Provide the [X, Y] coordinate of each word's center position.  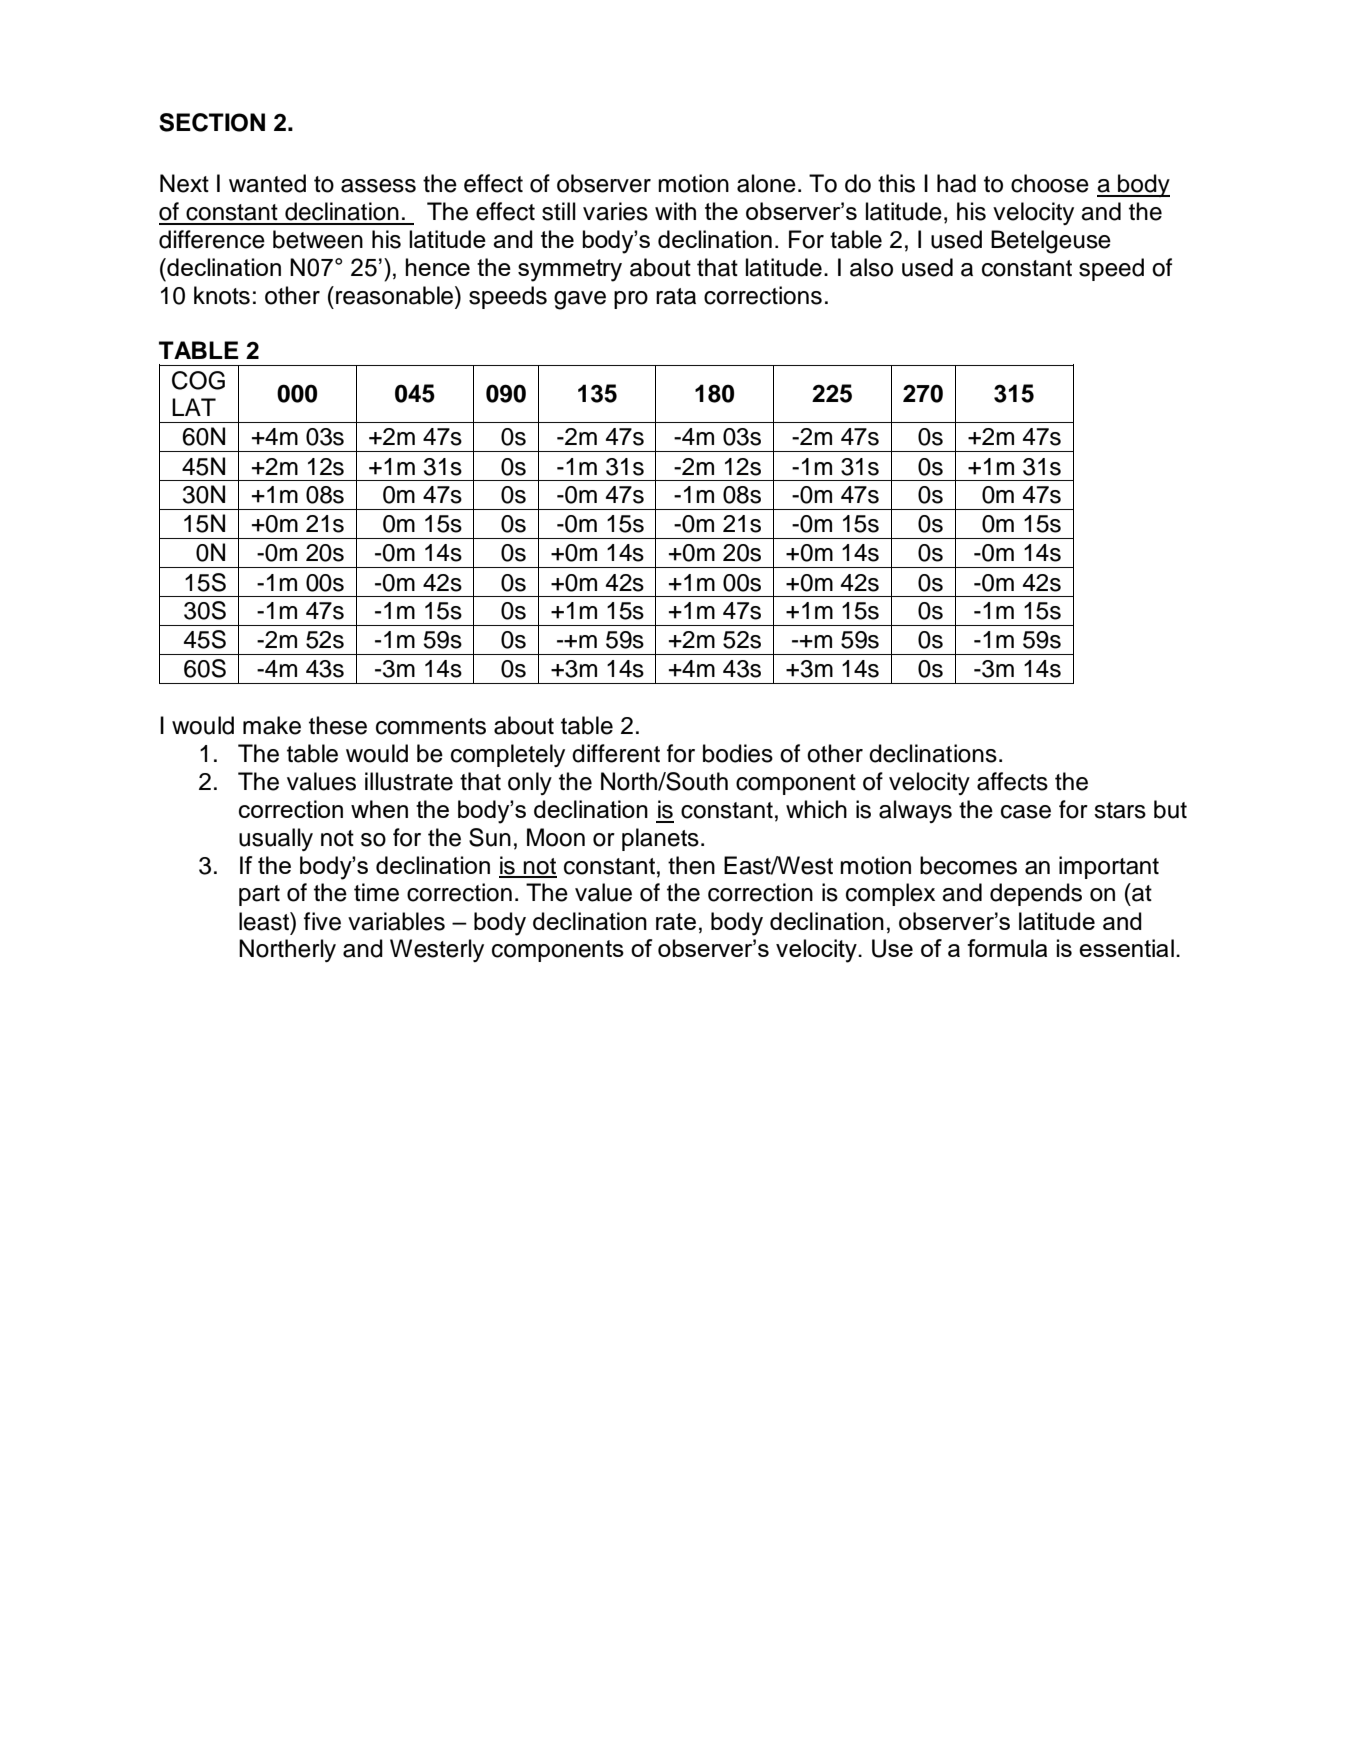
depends [1036, 894]
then [691, 865]
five [322, 921]
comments [431, 726]
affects [1012, 781]
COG [198, 380]
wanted [267, 183]
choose [1050, 183]
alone [766, 183]
